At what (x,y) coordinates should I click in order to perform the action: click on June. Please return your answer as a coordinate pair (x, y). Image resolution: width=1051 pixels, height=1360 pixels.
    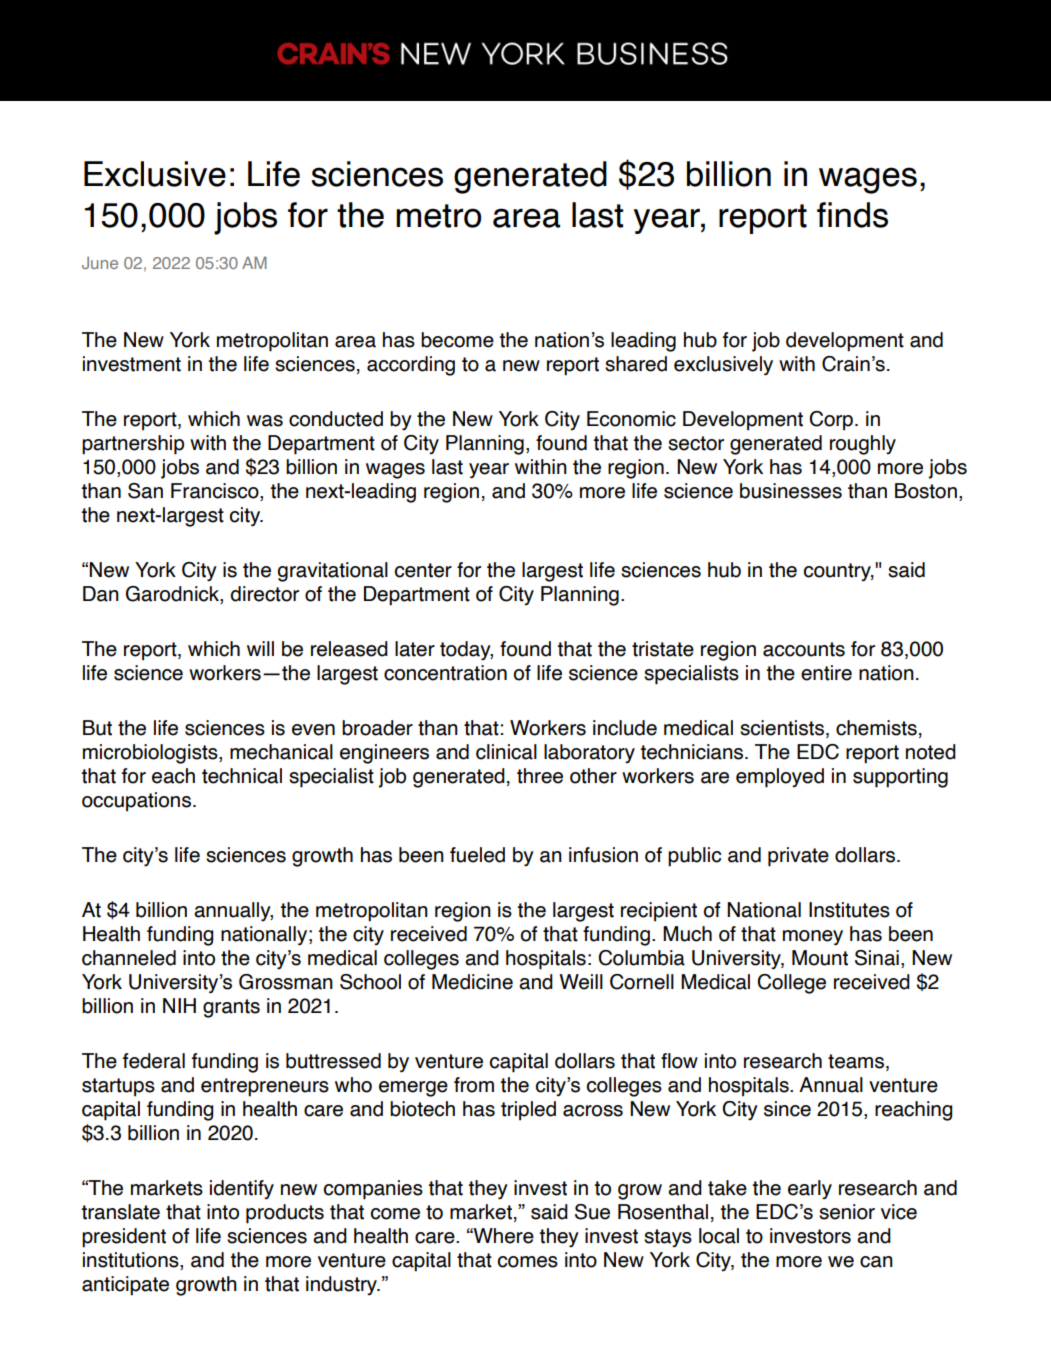
    Looking at the image, I should click on (100, 263).
